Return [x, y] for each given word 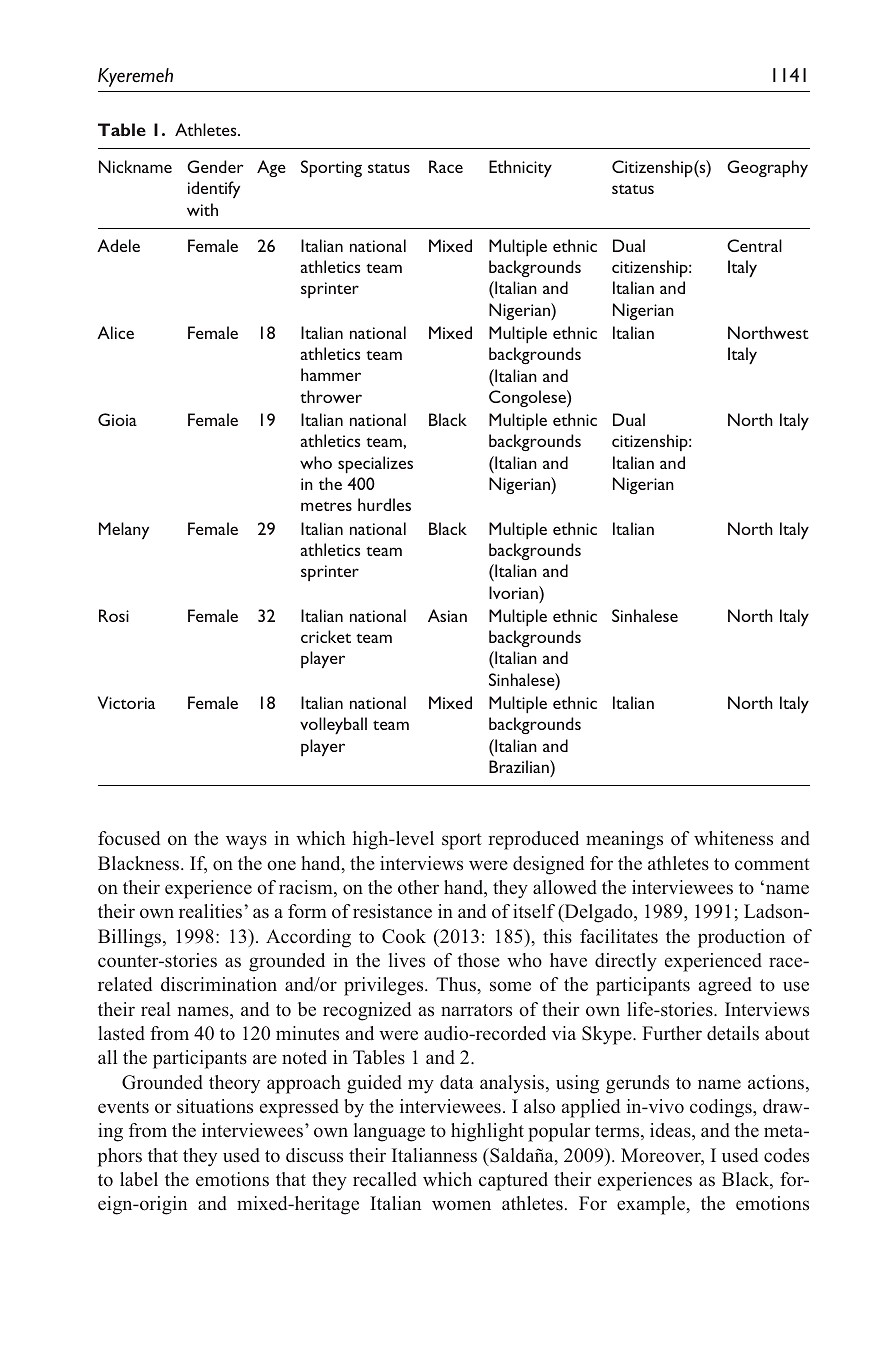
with [202, 209]
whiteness [733, 838]
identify [214, 189]
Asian [447, 615]
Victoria [126, 702]
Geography [767, 168]
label [139, 1179]
